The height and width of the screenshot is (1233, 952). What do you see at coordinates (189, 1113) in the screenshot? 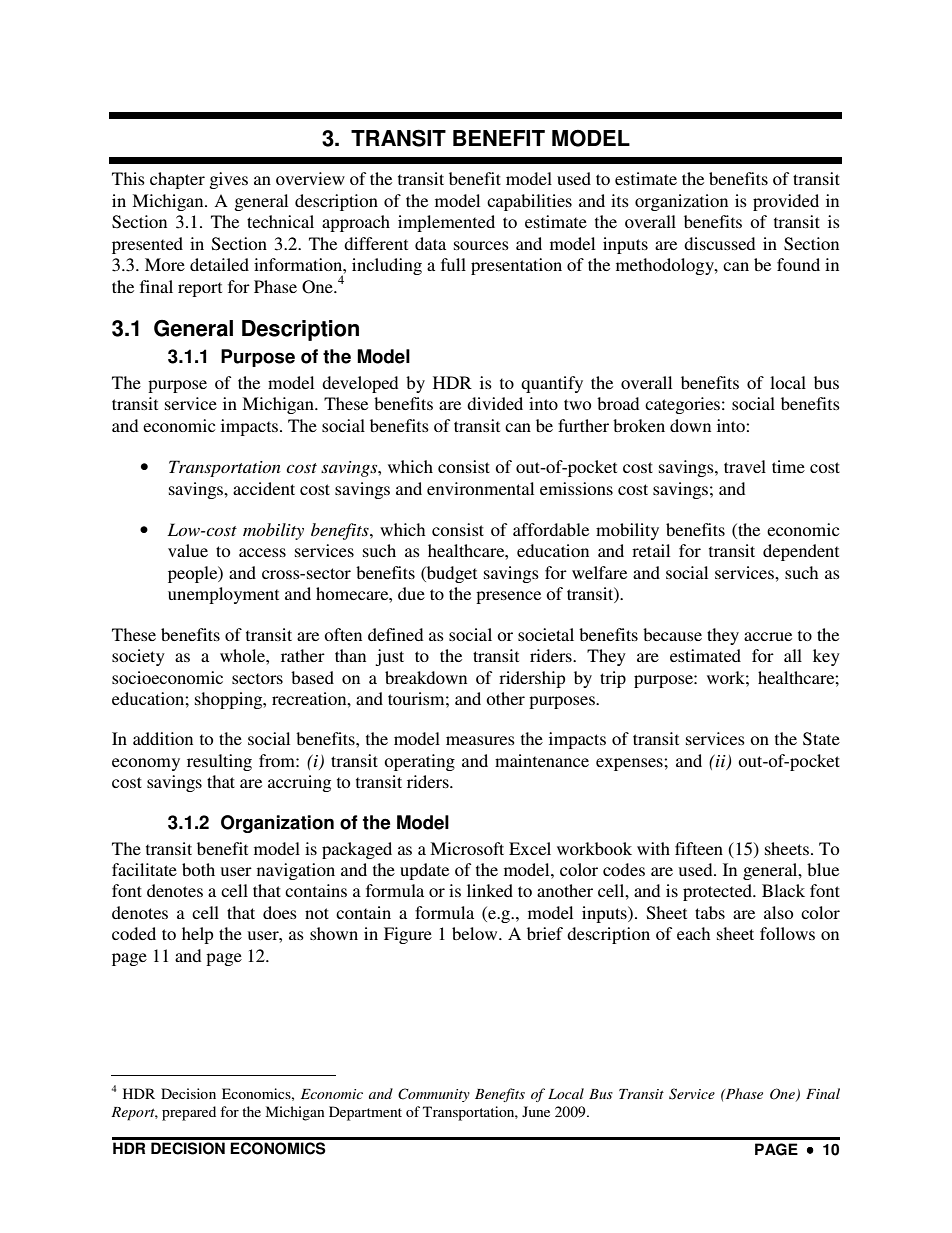
I see `prepared` at bounding box center [189, 1113].
